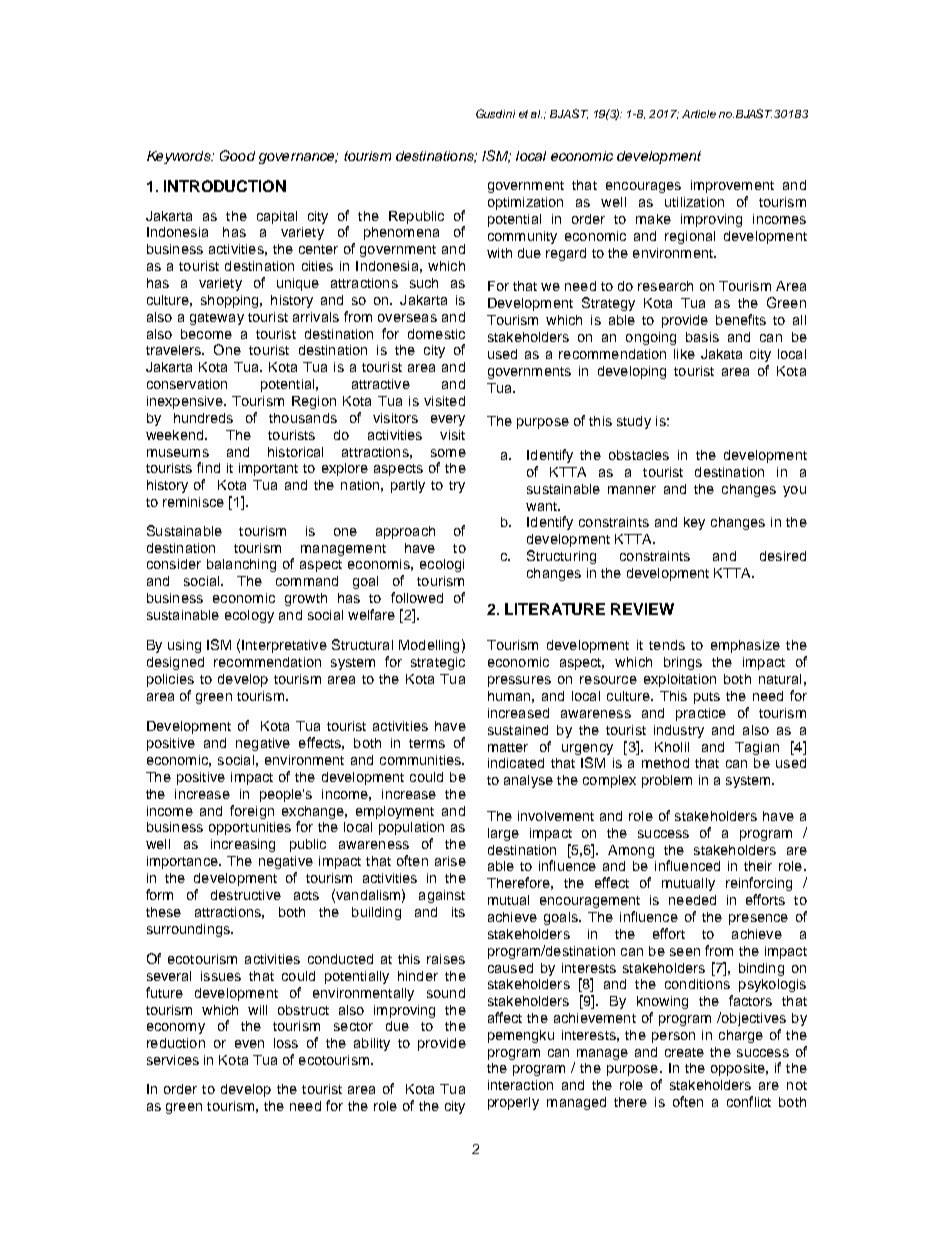 The height and width of the screenshot is (1233, 952). I want to click on matter, so click(508, 747).
